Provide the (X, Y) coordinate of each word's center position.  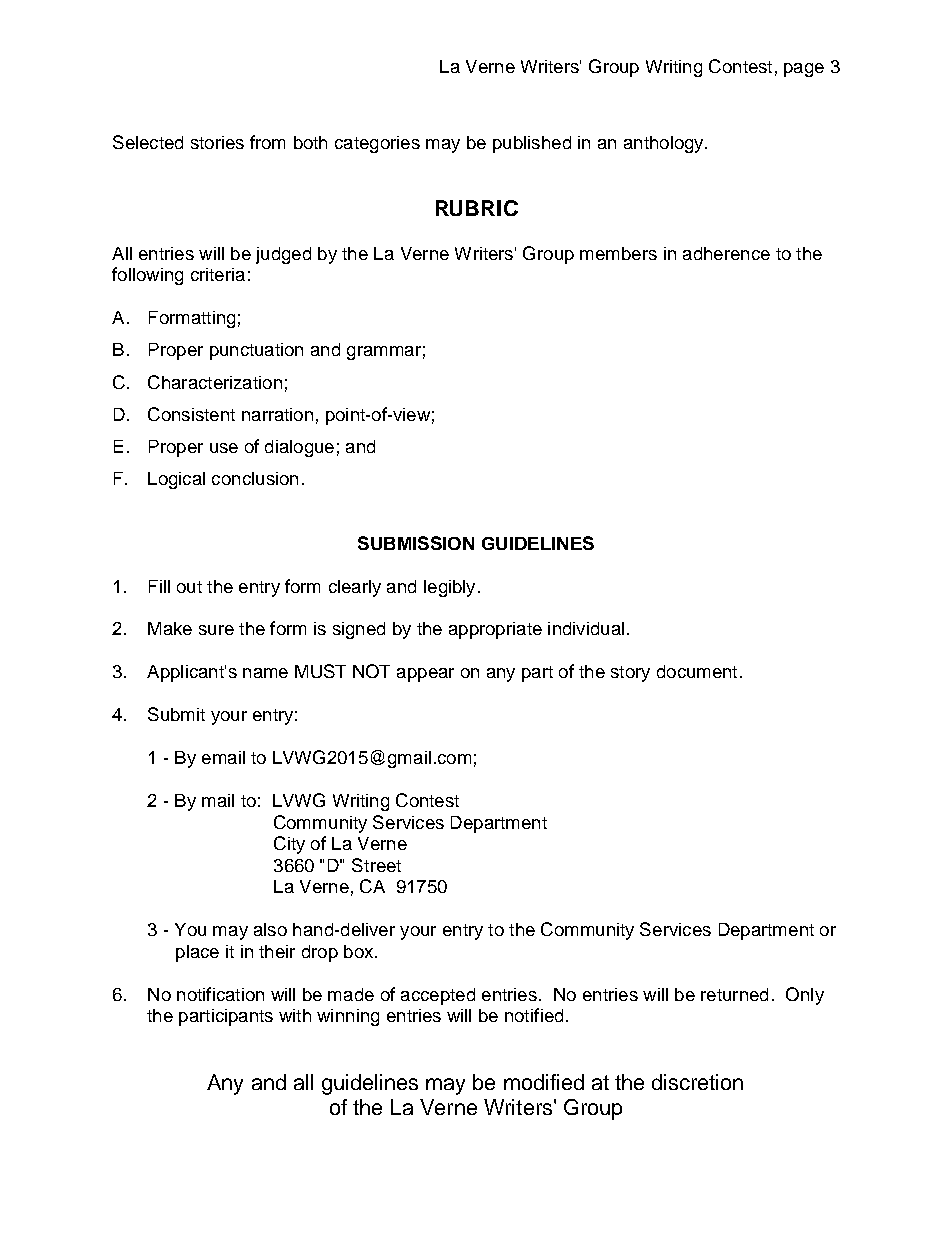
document (697, 671)
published (532, 144)
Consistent (191, 414)
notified (534, 1015)
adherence (726, 253)
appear (425, 675)
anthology (665, 144)
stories (217, 142)
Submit (176, 714)
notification (220, 994)
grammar (384, 353)
